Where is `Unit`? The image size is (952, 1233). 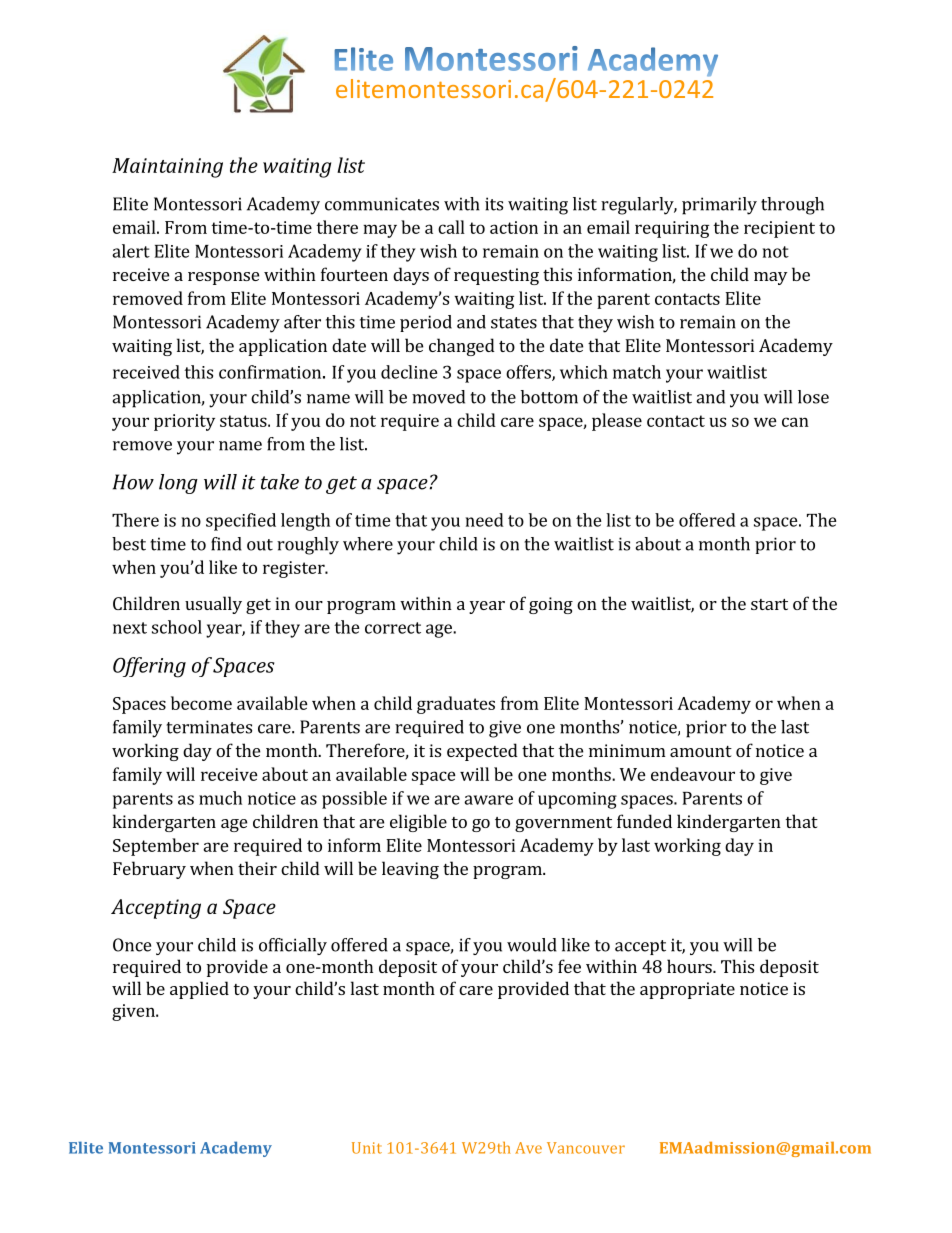 Unit is located at coordinates (367, 1148).
